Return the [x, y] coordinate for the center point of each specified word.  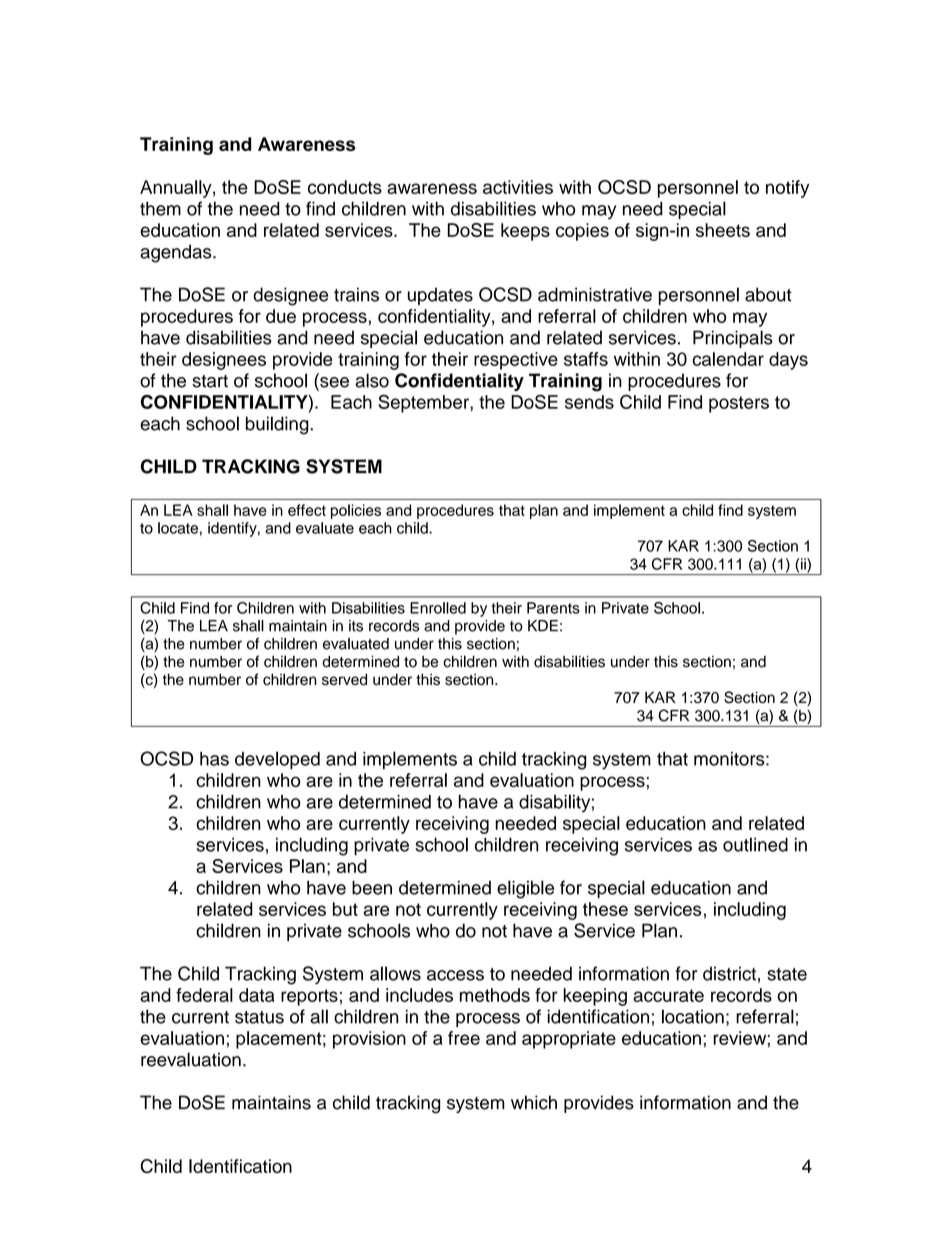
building [278, 425]
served [344, 679]
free [464, 1038]
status [259, 1017]
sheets [723, 230]
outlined [755, 844]
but [345, 909]
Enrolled [438, 608]
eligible [525, 889]
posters [739, 404]
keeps [525, 232]
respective [516, 361]
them [160, 208]
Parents [553, 608]
